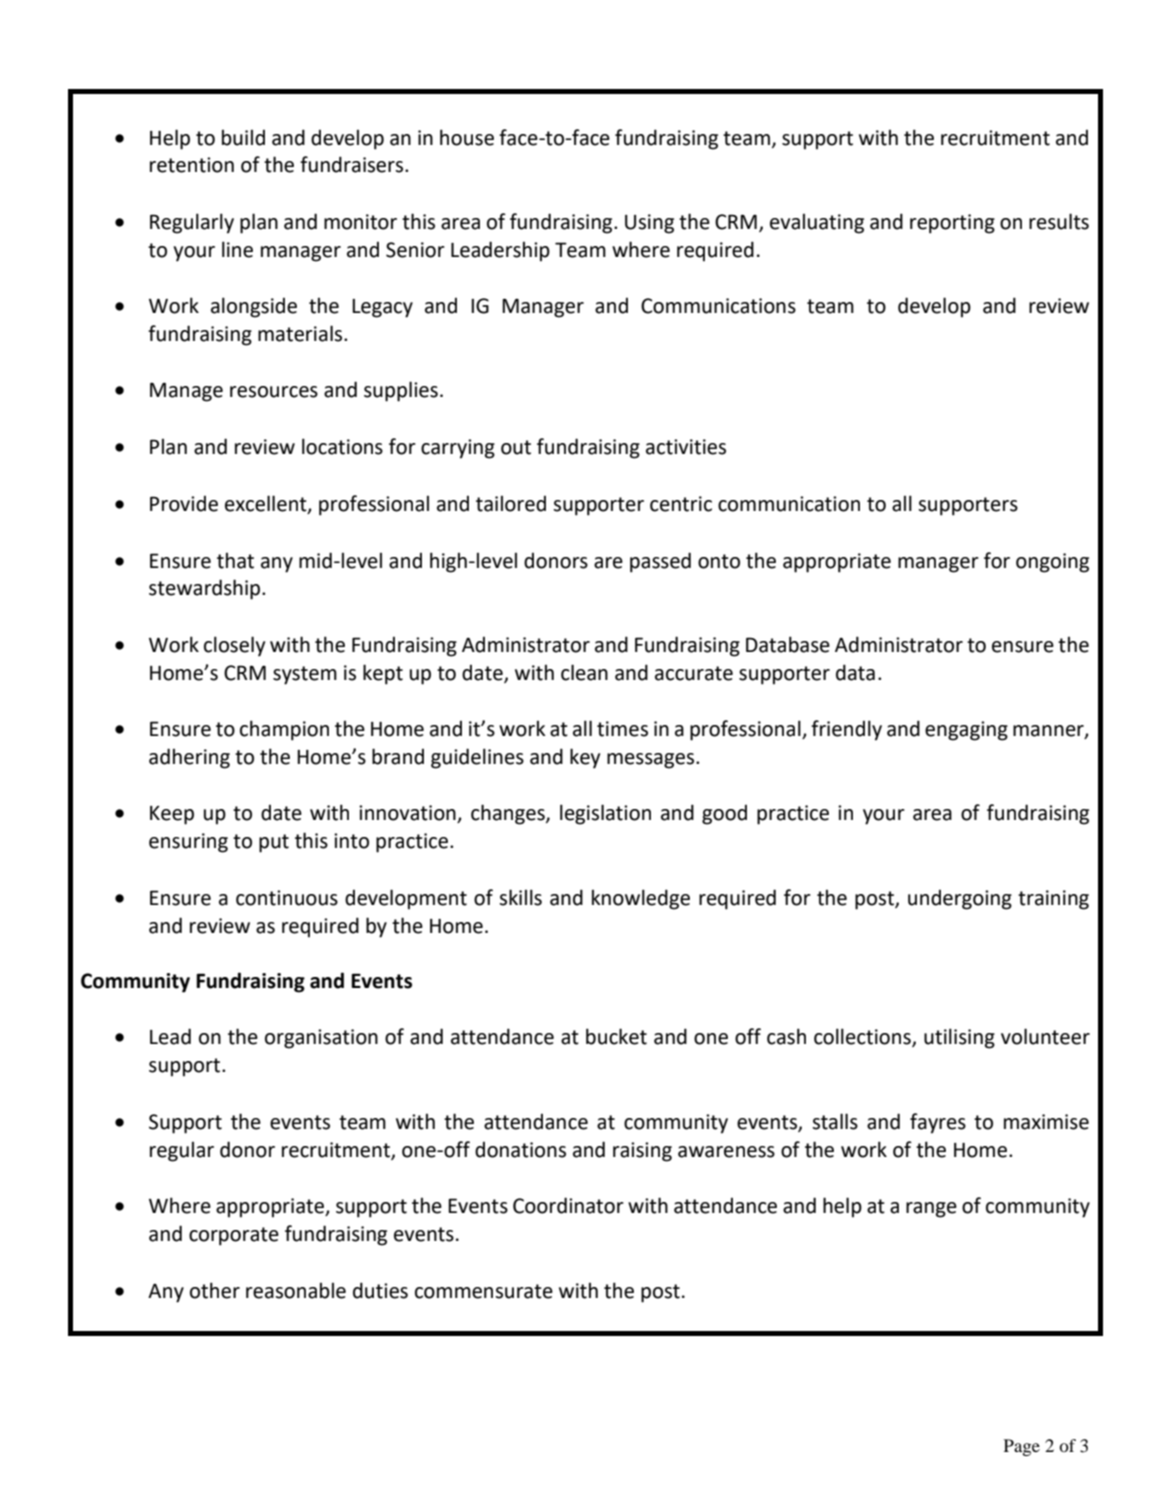 This page has width=1157, height=1498. I want to click on ongoing, so click(1052, 563).
